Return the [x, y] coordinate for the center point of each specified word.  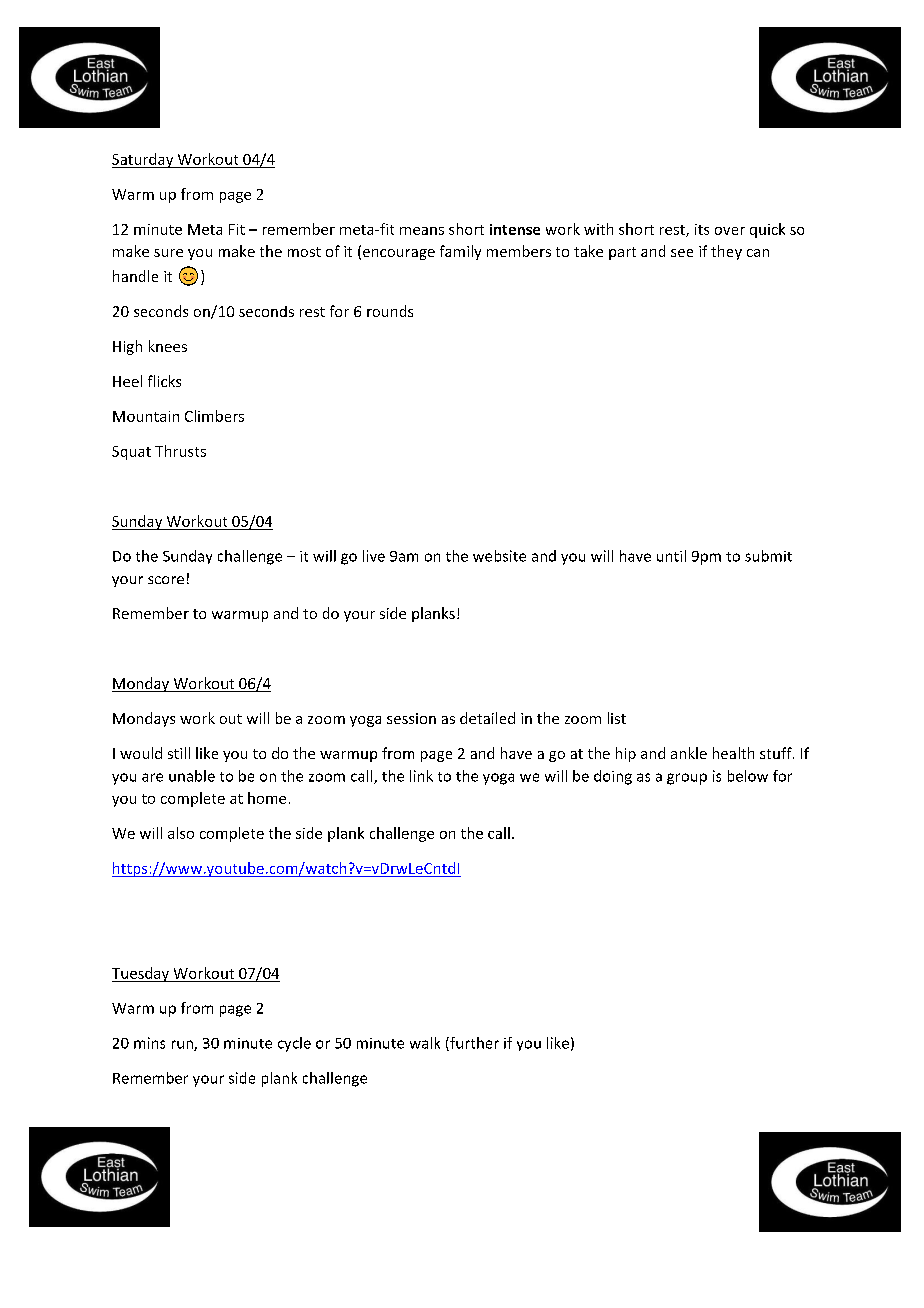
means [422, 231]
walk [425, 1043]
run [183, 1045]
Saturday [144, 160]
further [473, 1044]
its [702, 229]
